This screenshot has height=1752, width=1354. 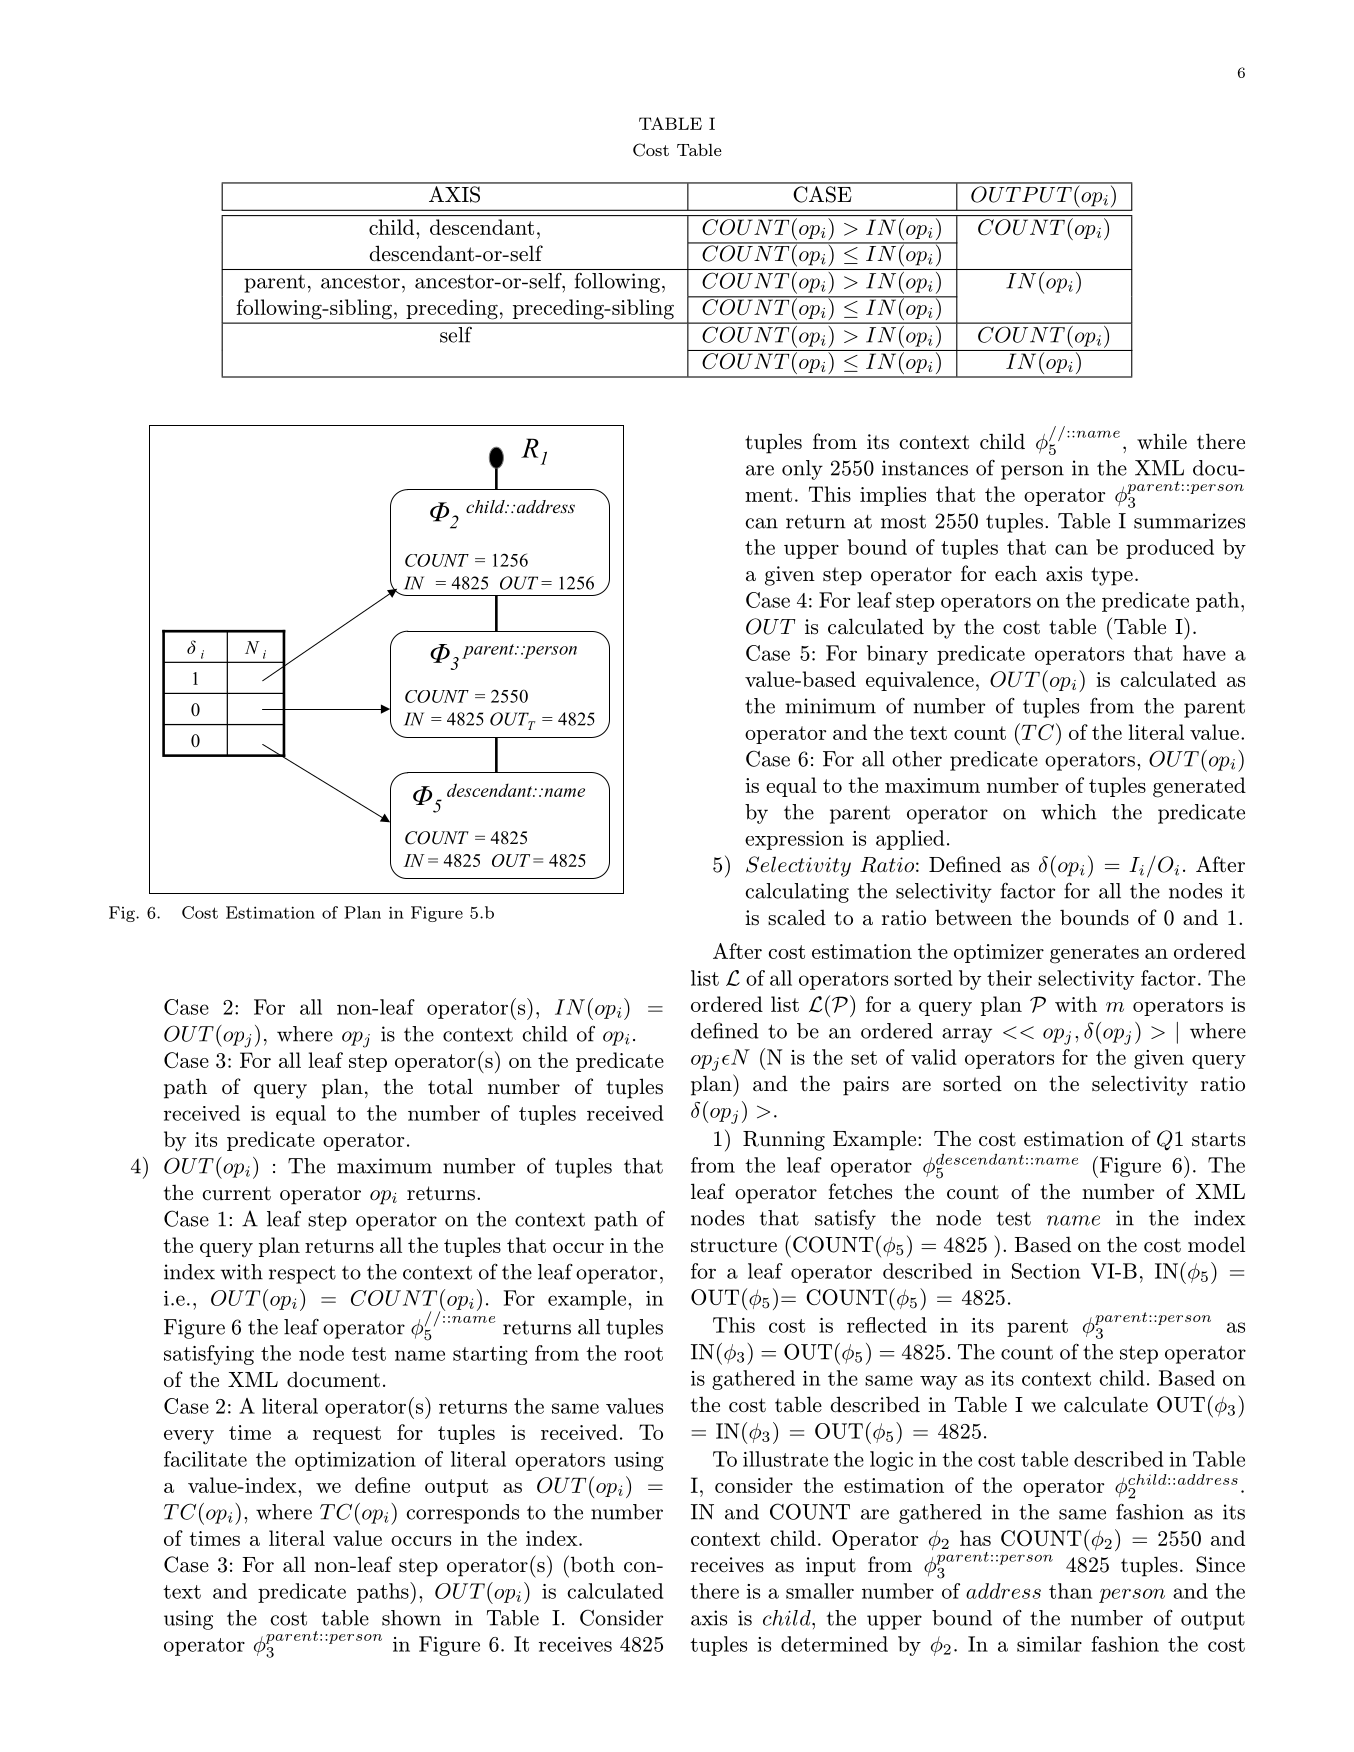 I want to click on set, so click(x=864, y=1058).
